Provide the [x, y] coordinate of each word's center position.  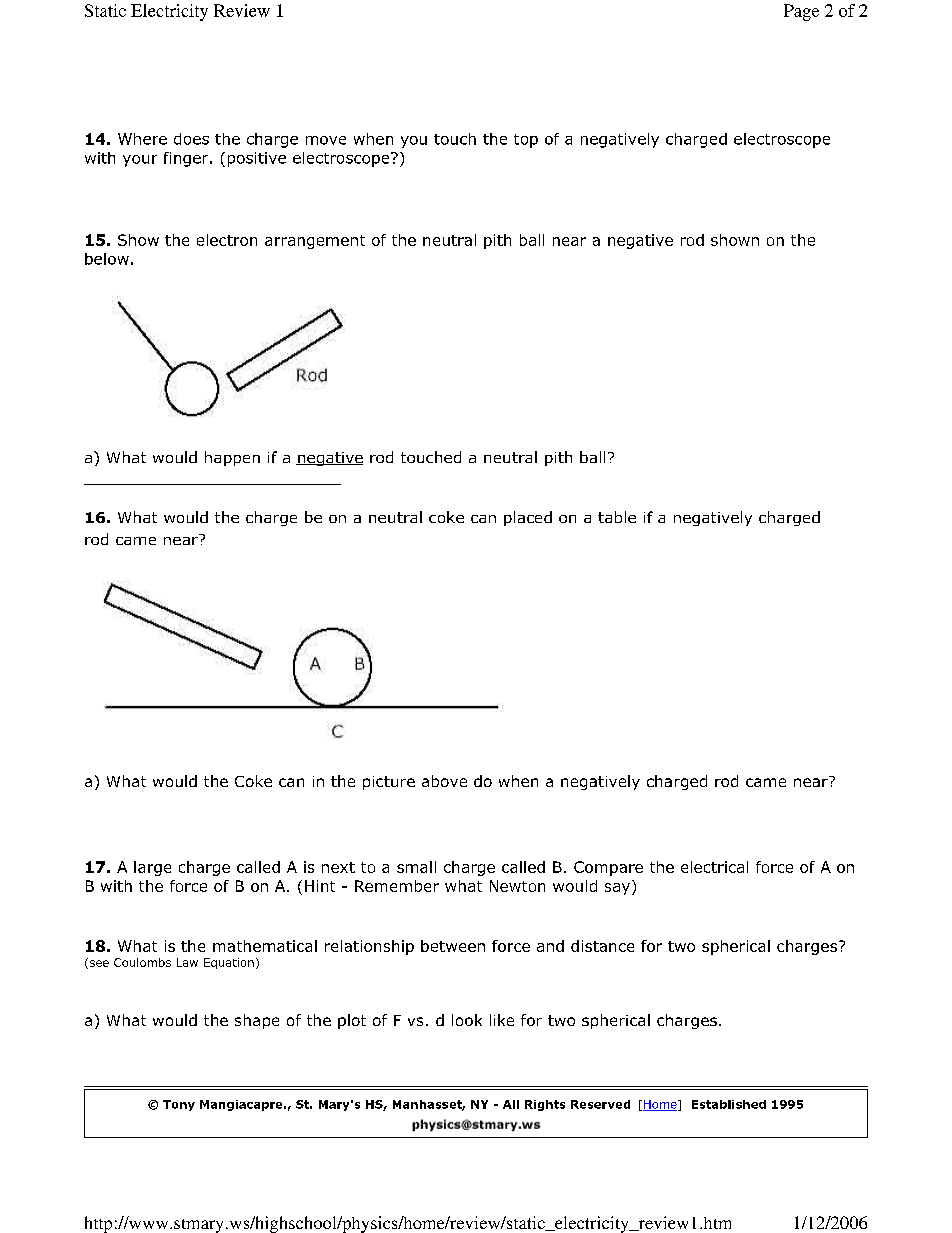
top [526, 141]
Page [801, 12]
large [152, 868]
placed [528, 518]
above [444, 781]
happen [232, 458]
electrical [714, 867]
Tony [179, 1105]
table [617, 517]
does [191, 139]
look [467, 1020]
